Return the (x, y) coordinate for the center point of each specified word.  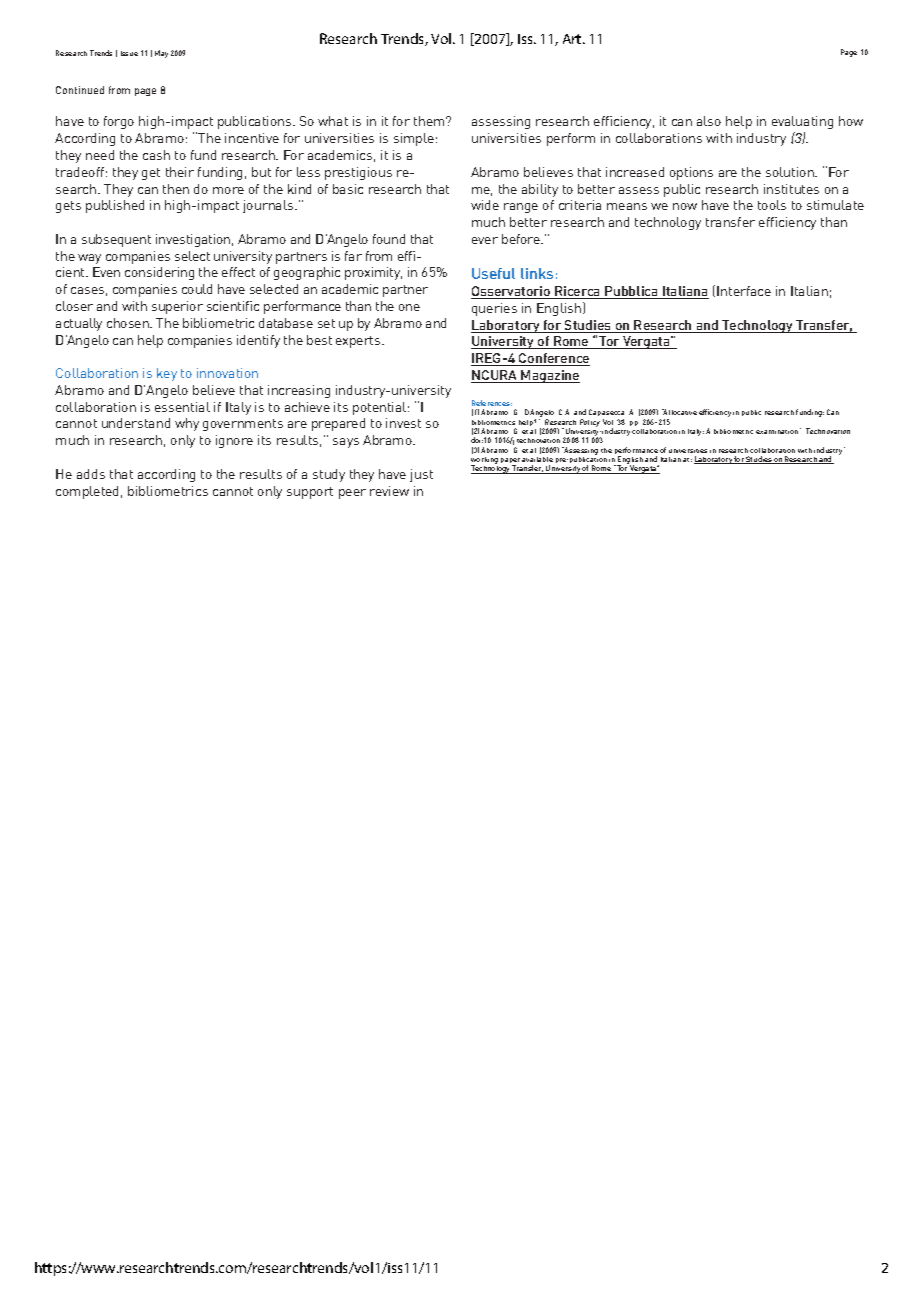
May (161, 54)
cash (156, 155)
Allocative (679, 412)
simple (414, 139)
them (430, 121)
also (709, 121)
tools (772, 205)
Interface (744, 291)
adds (91, 474)
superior (177, 307)
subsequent (116, 240)
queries (494, 309)
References (492, 403)
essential (182, 407)
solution (791, 172)
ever (485, 240)
